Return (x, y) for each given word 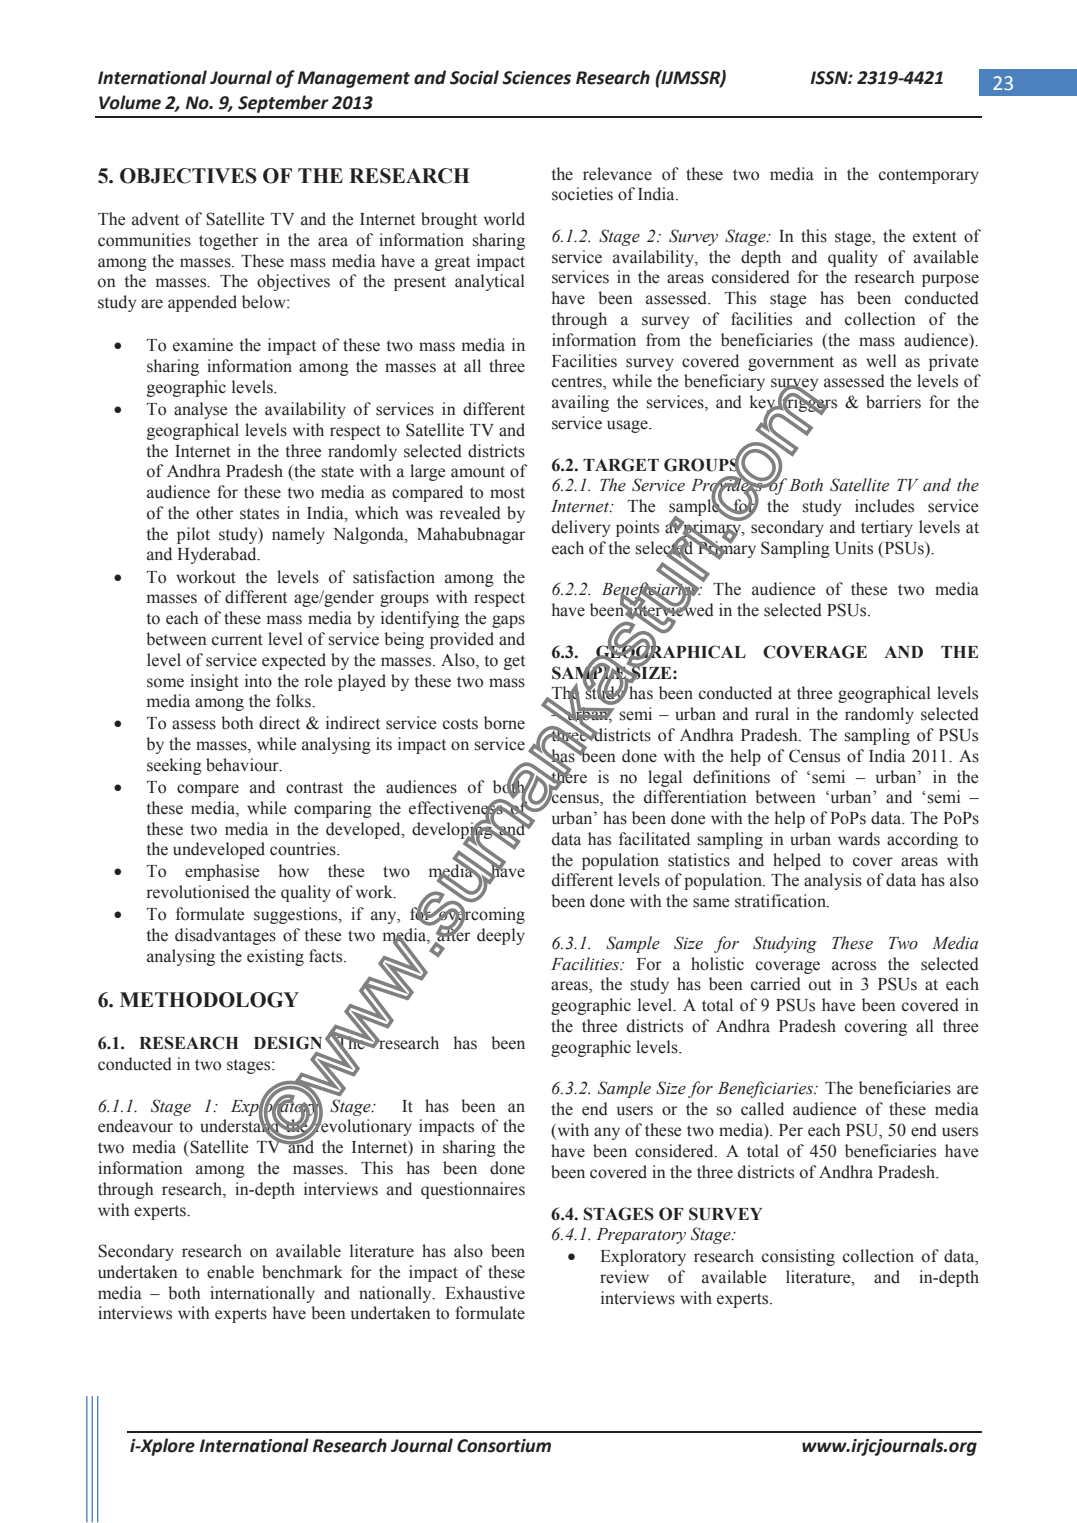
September (283, 104)
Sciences (536, 78)
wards (859, 839)
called (762, 1109)
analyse (200, 410)
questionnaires (473, 1190)
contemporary (929, 176)
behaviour (243, 765)
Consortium (504, 1446)
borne (504, 723)
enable (230, 1272)
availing (580, 403)
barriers (893, 402)
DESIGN (288, 1043)
